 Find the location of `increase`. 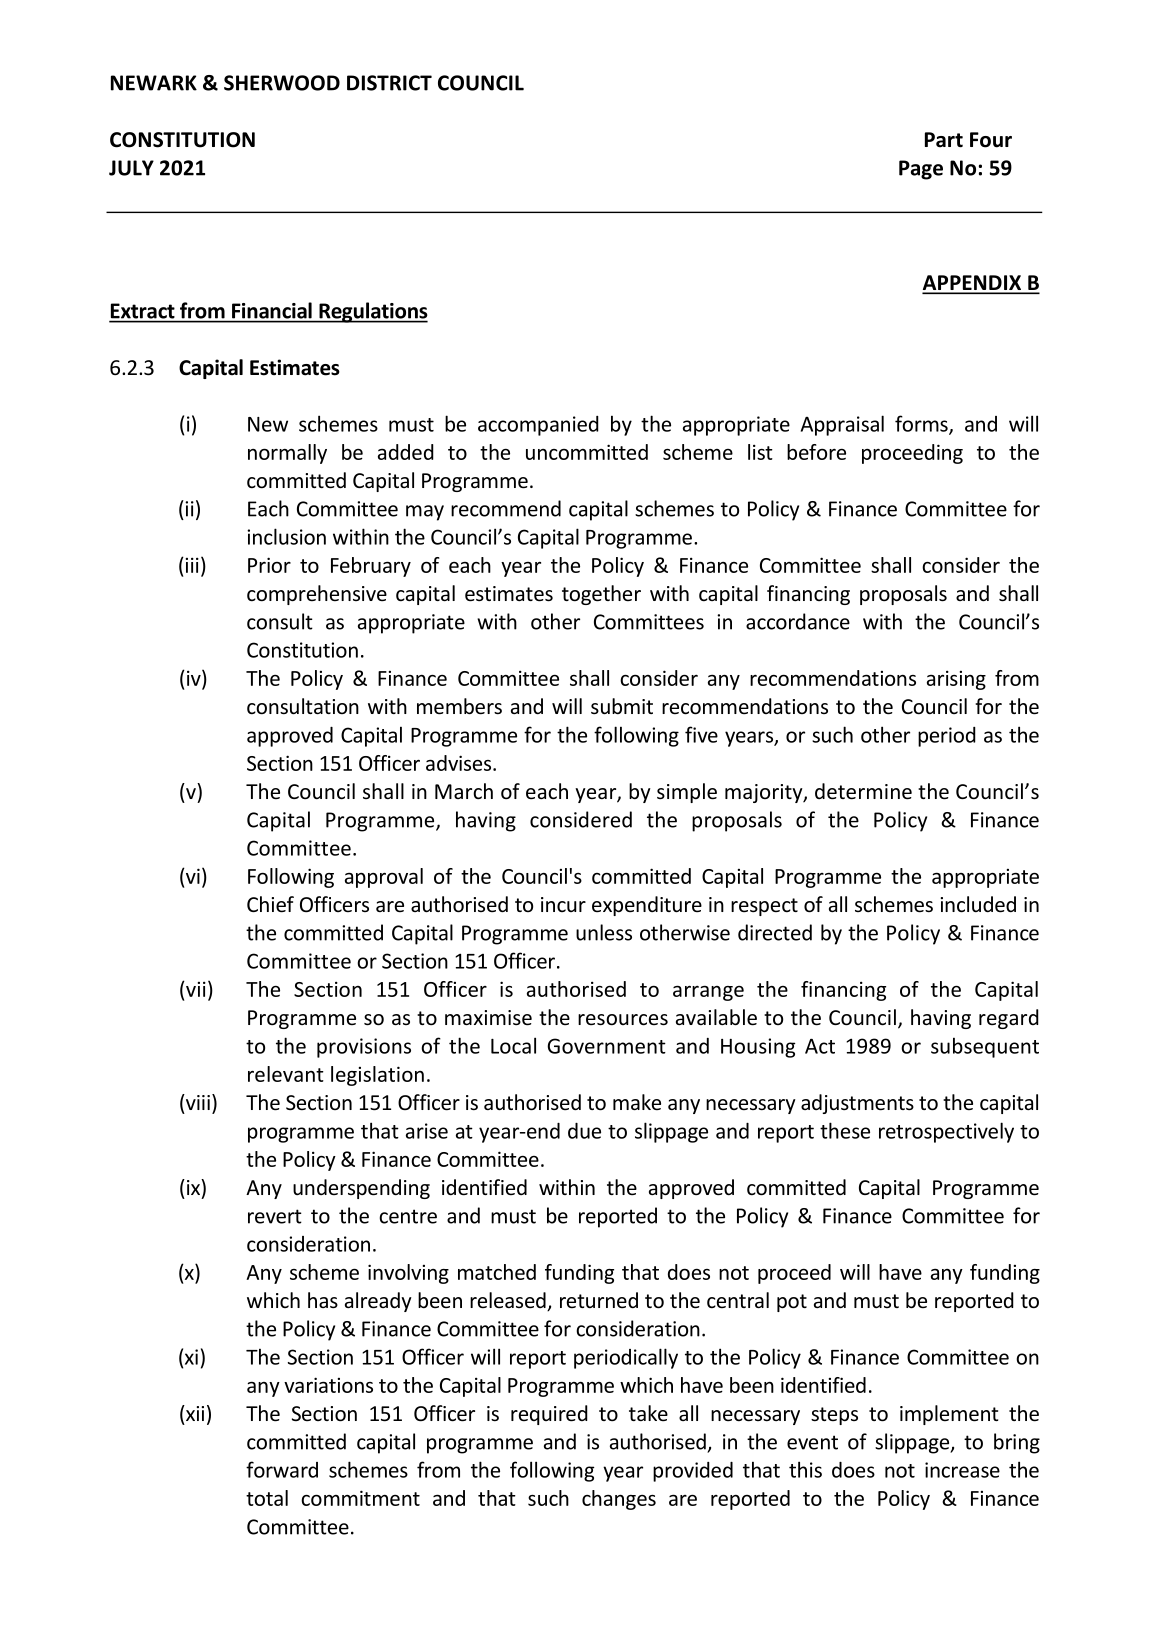

increase is located at coordinates (962, 1470).
